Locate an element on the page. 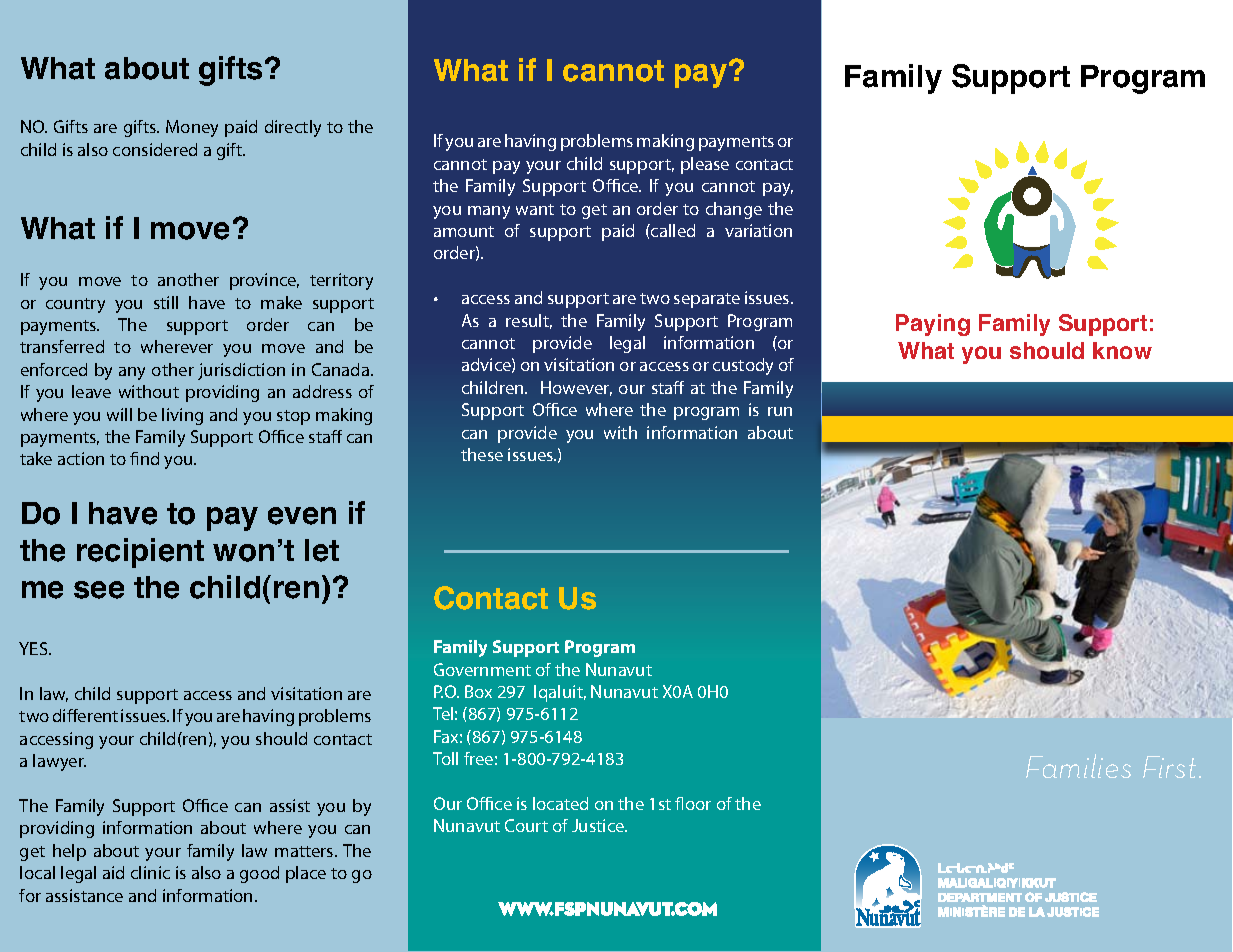 The width and height of the page is (1233, 952). please is located at coordinates (705, 165).
